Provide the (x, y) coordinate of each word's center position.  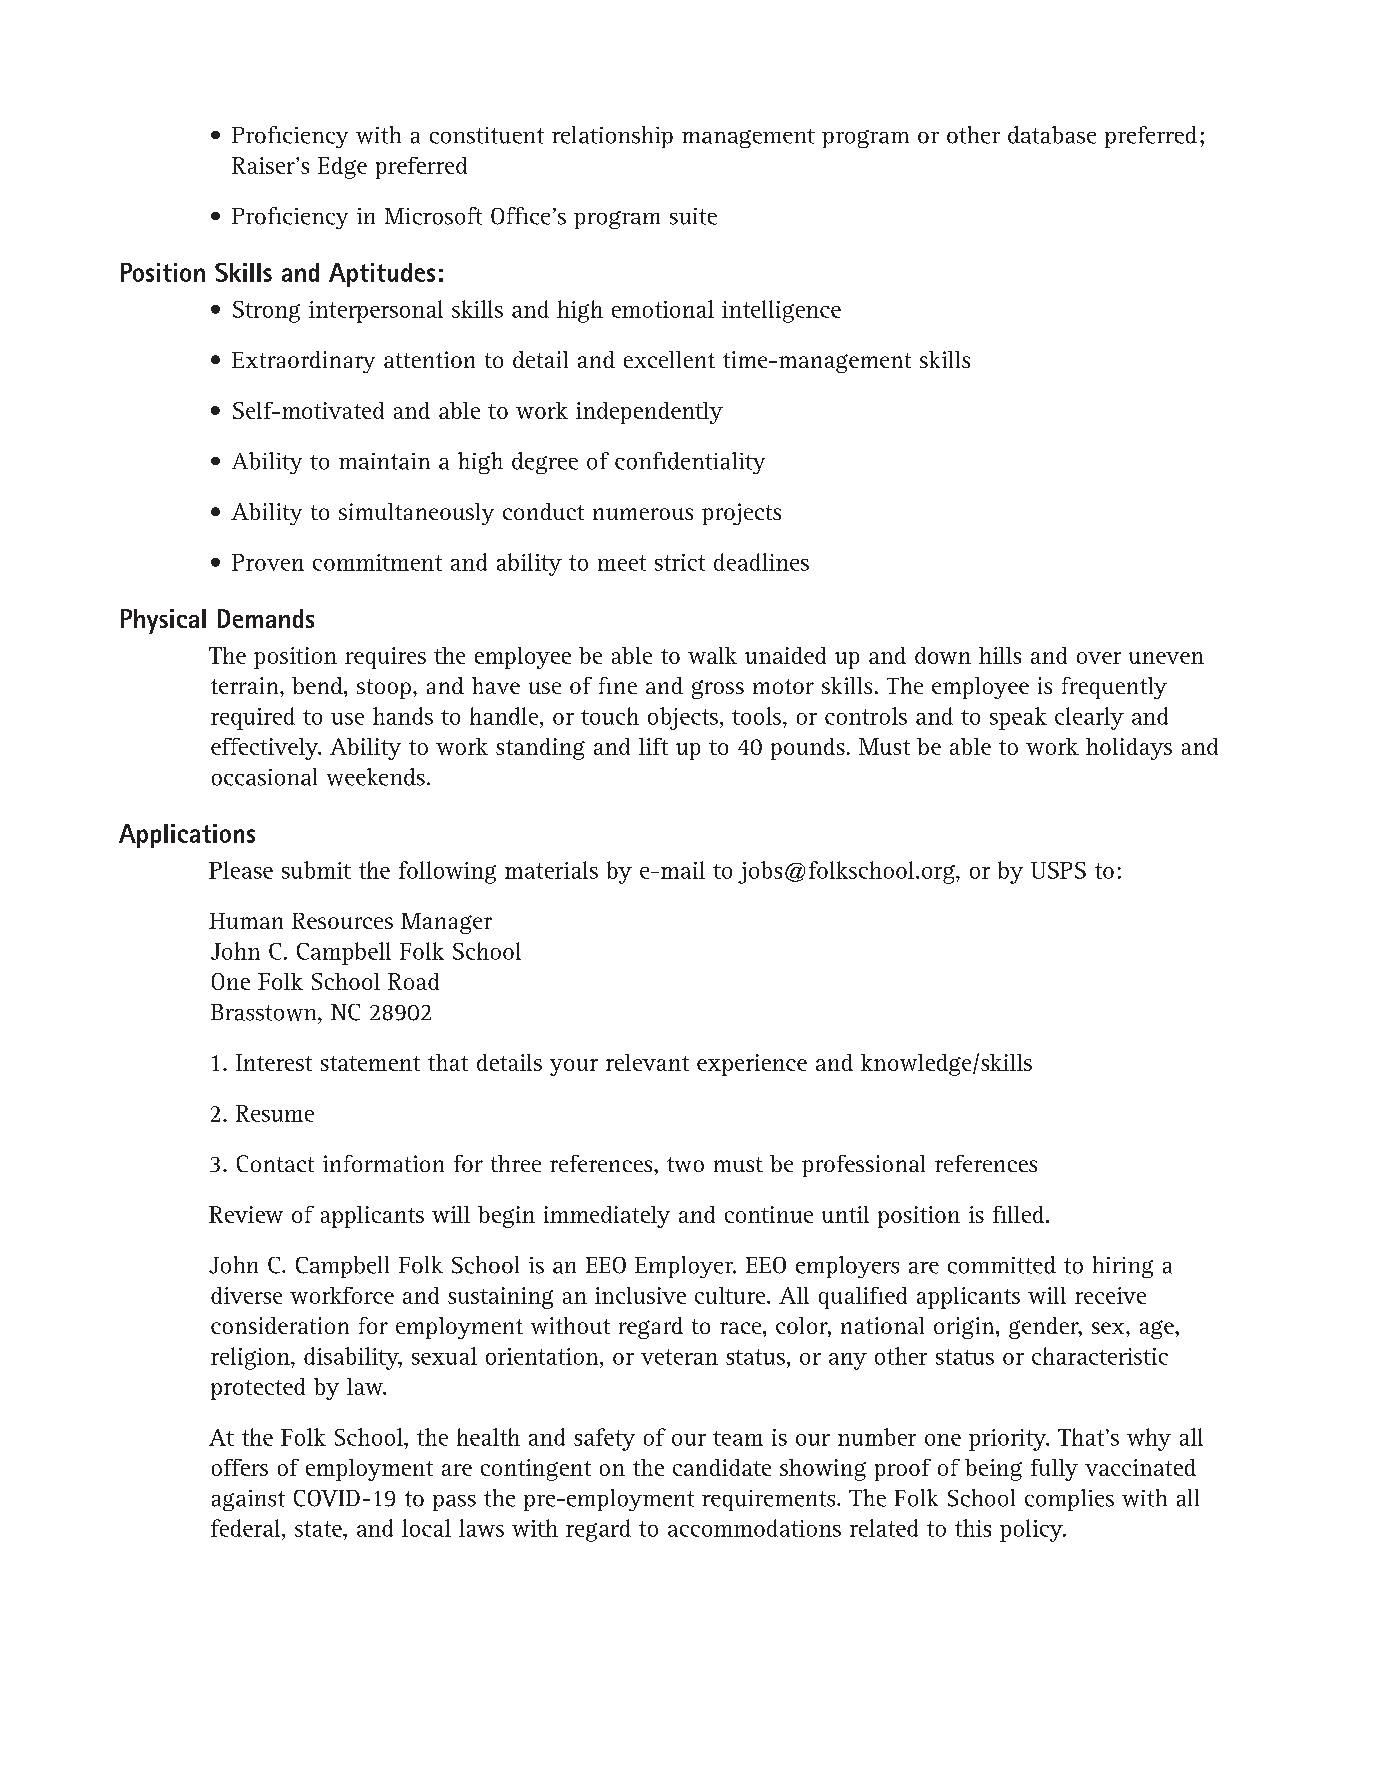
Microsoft (433, 216)
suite (693, 216)
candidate (722, 1467)
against (248, 1500)
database (1052, 135)
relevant (647, 1062)
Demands (266, 618)
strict (680, 562)
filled (1020, 1214)
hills (1000, 655)
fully (1054, 1470)
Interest (274, 1062)
